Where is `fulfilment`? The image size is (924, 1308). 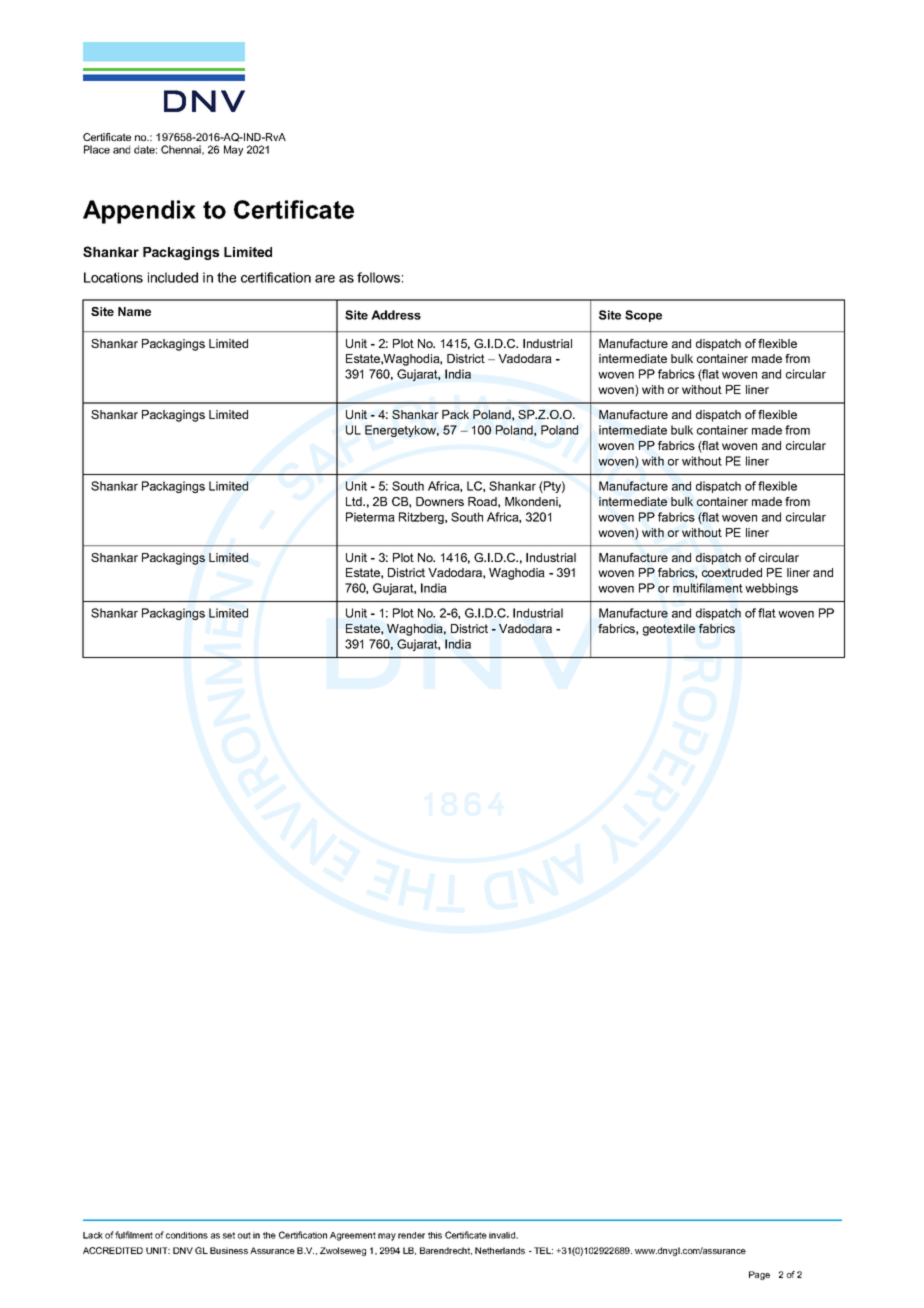 fulfilment is located at coordinates (134, 1235).
